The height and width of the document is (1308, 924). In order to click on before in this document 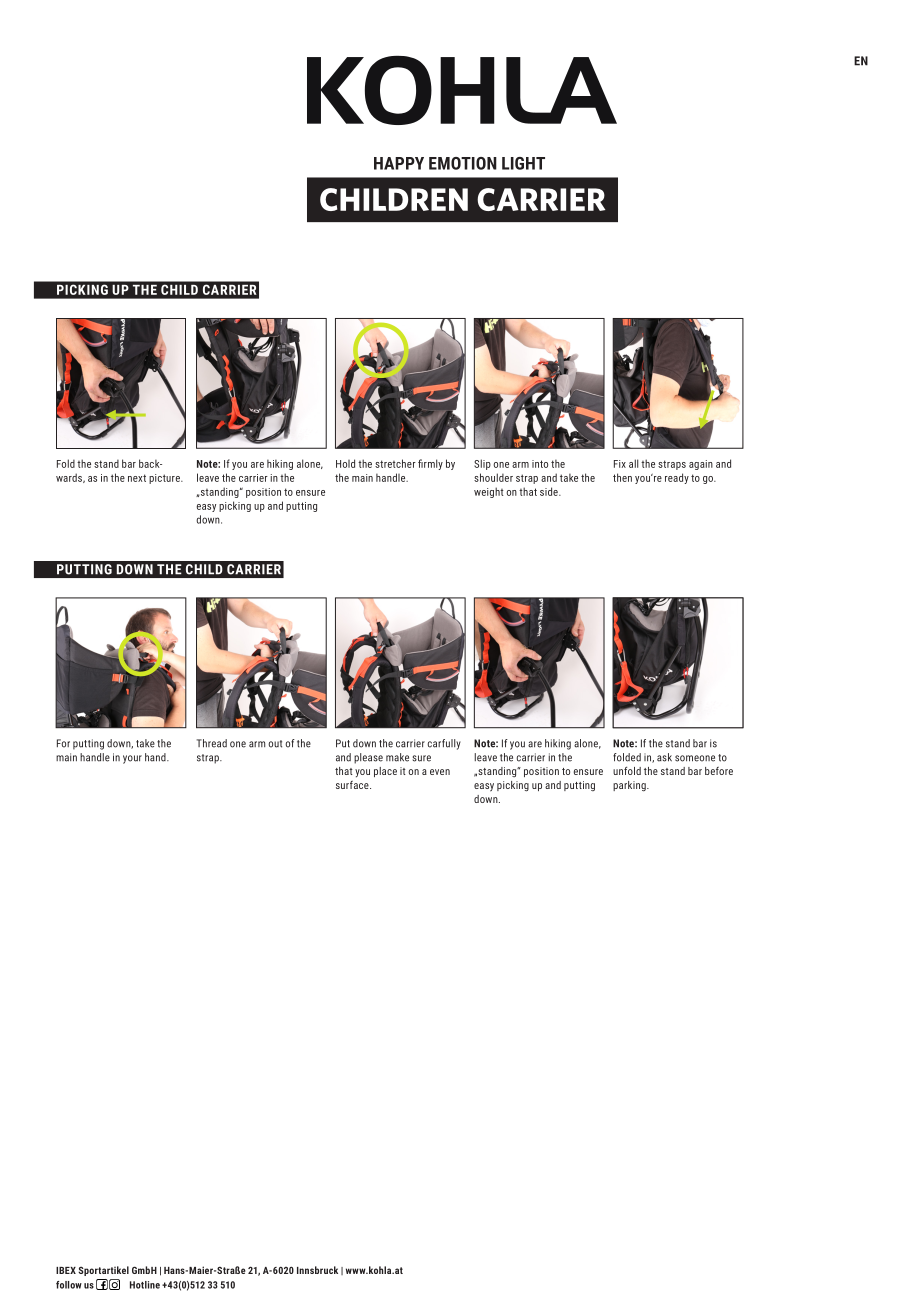, I will do `click(719, 771)`.
